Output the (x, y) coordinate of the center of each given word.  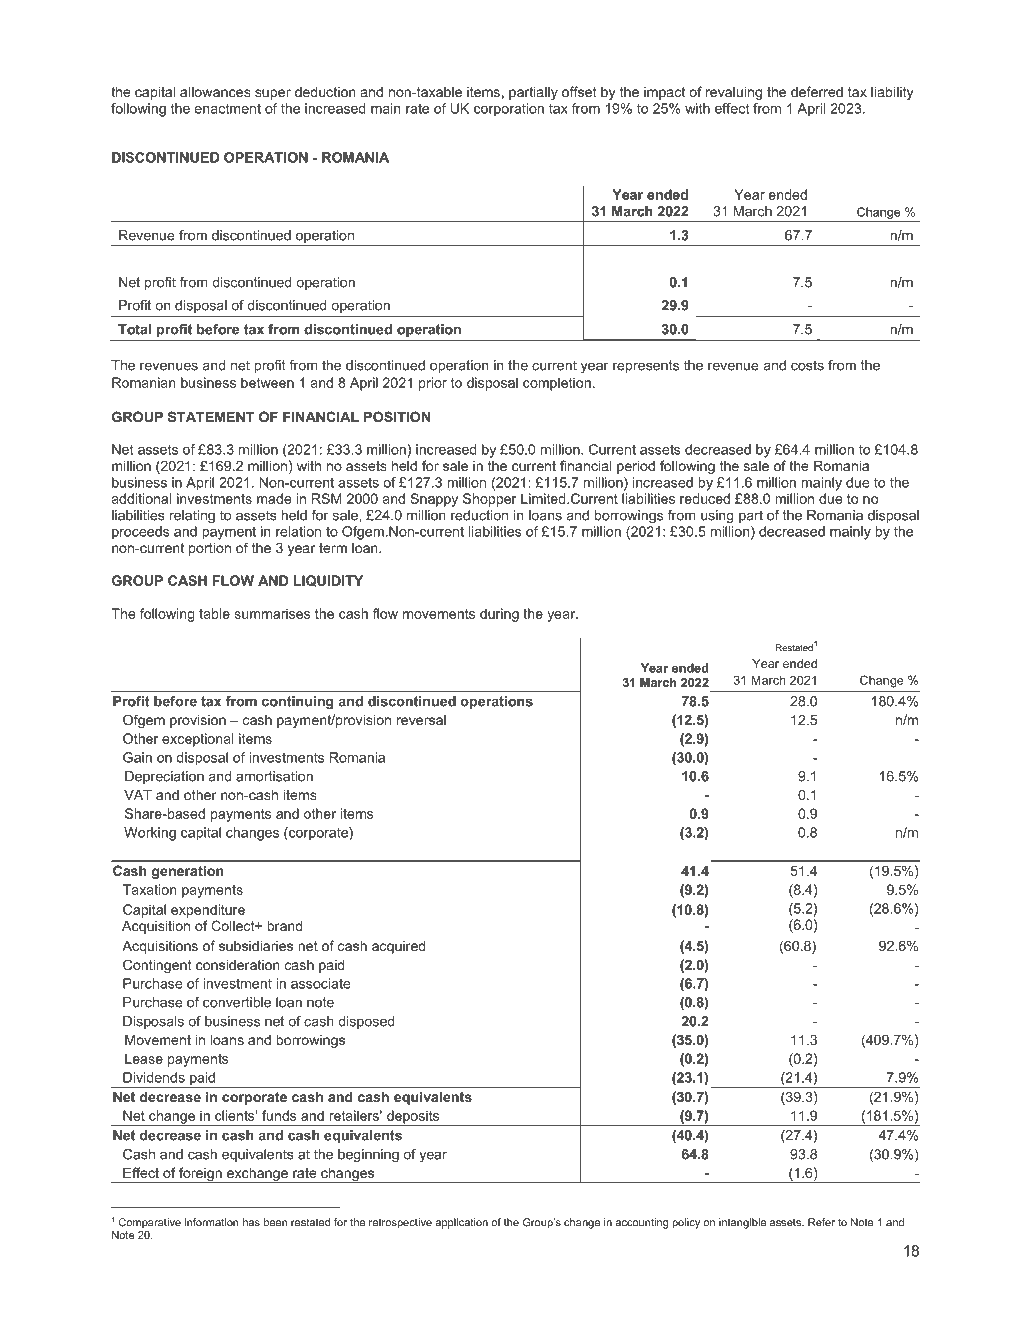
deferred (817, 91)
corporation (509, 110)
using (717, 517)
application (461, 1223)
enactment (228, 108)
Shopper (490, 500)
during (499, 615)
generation (188, 872)
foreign (200, 1175)
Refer (821, 1222)
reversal (421, 720)
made (274, 498)
